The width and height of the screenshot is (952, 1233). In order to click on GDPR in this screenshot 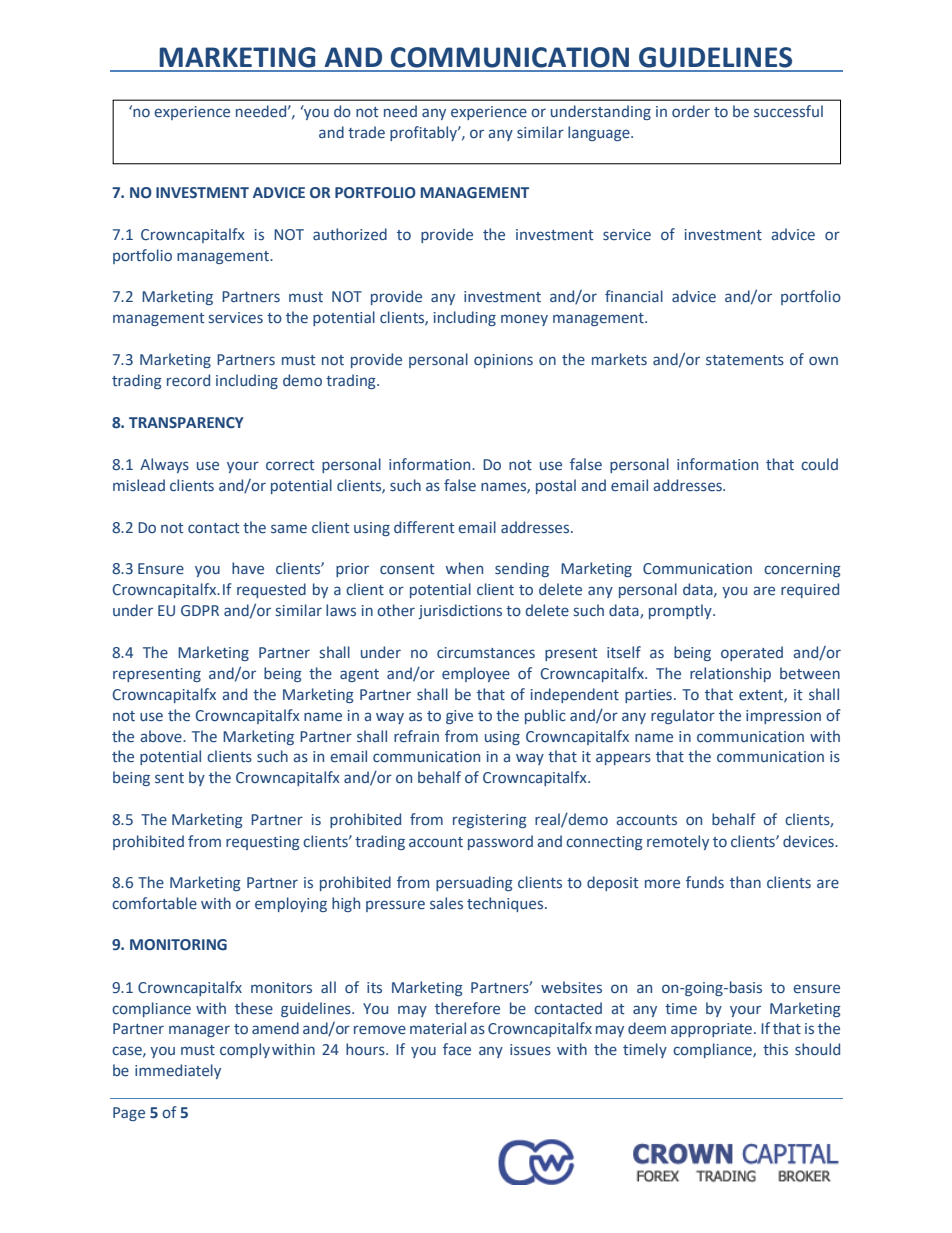, I will do `click(200, 611)`.
